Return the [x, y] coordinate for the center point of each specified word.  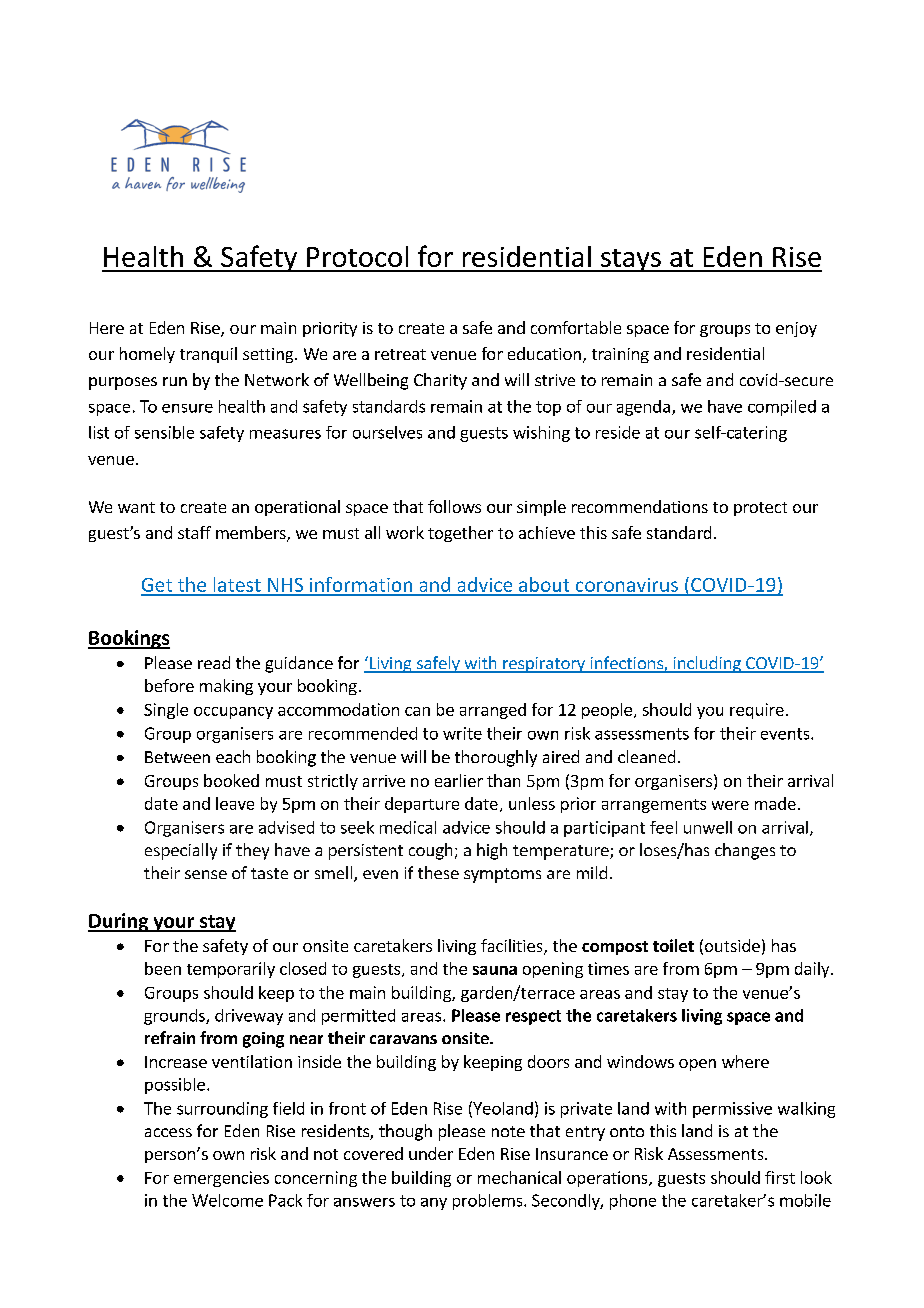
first [780, 1177]
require [757, 711]
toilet [673, 945]
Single [166, 711]
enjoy [796, 329]
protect [760, 509]
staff [194, 532]
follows [454, 506]
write [462, 733]
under [431, 1153]
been [163, 968]
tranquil [208, 355]
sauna [495, 970]
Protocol [357, 256]
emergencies [221, 1179]
